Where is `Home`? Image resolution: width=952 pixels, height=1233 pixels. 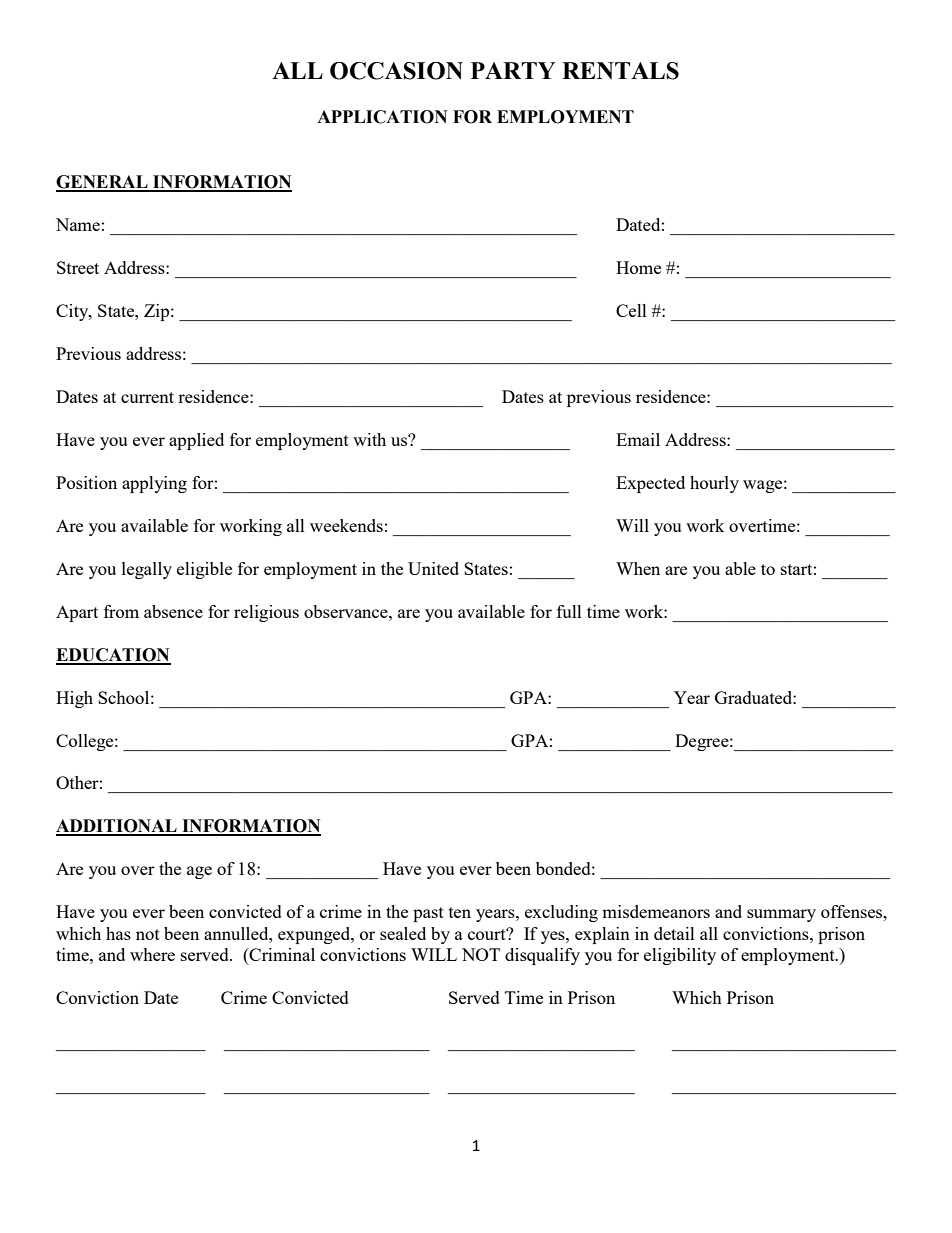 Home is located at coordinates (638, 267).
